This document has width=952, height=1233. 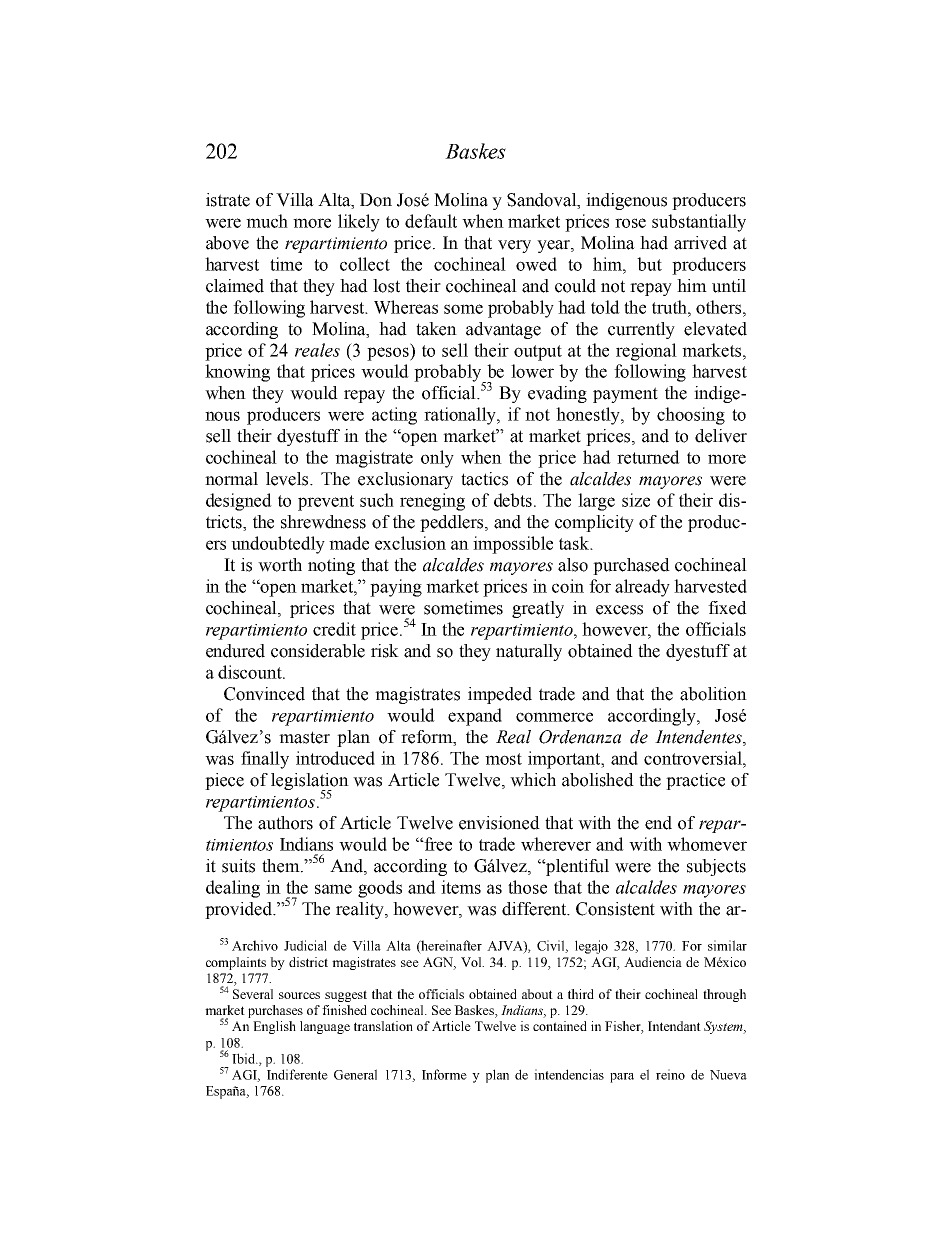 What do you see at coordinates (636, 500) in the document?
I see `size` at bounding box center [636, 500].
